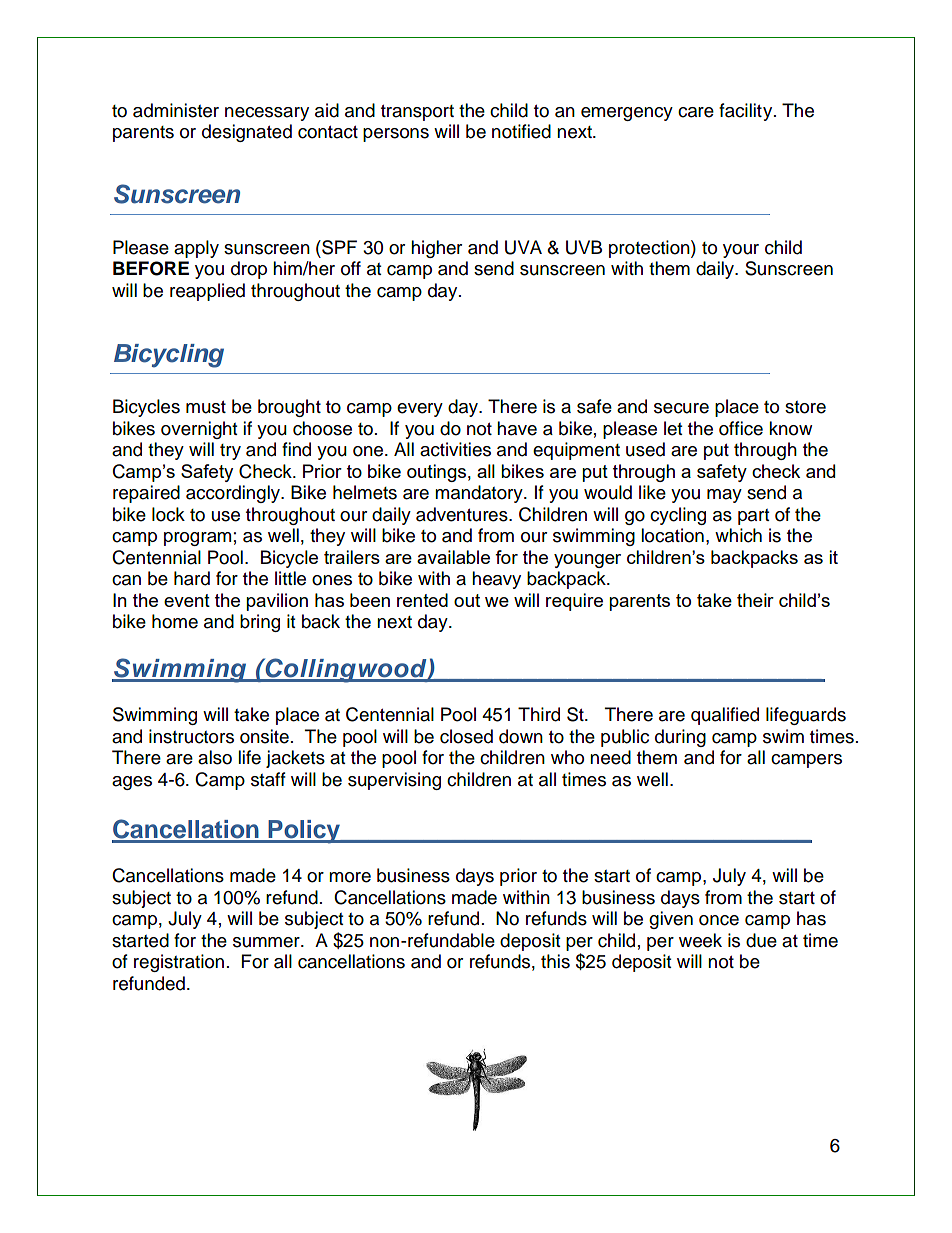 The height and width of the screenshot is (1233, 952). What do you see at coordinates (725, 716) in the screenshot?
I see `qualified` at bounding box center [725, 716].
